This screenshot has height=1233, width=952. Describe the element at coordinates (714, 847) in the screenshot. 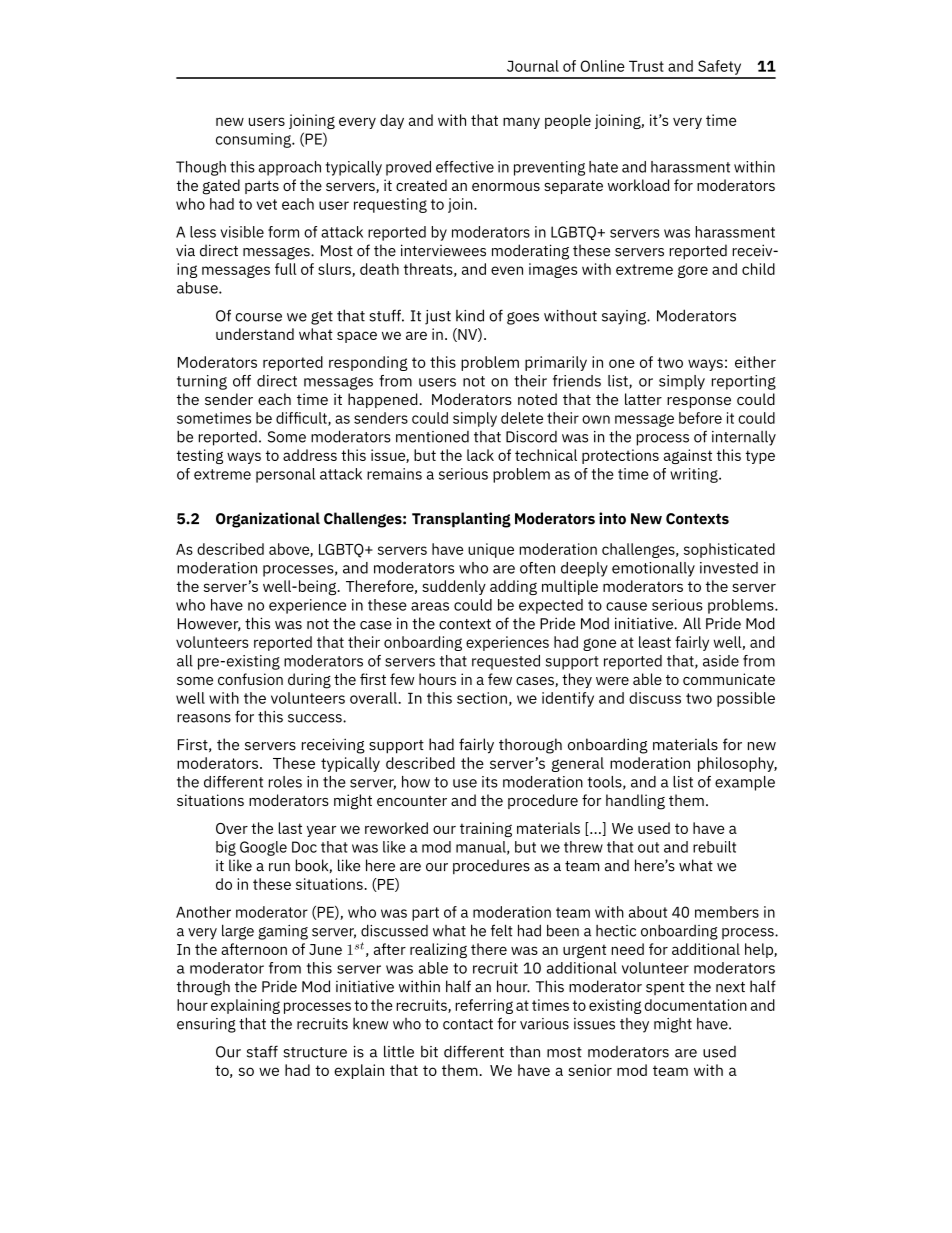

I see `rebuilt` at that location.
